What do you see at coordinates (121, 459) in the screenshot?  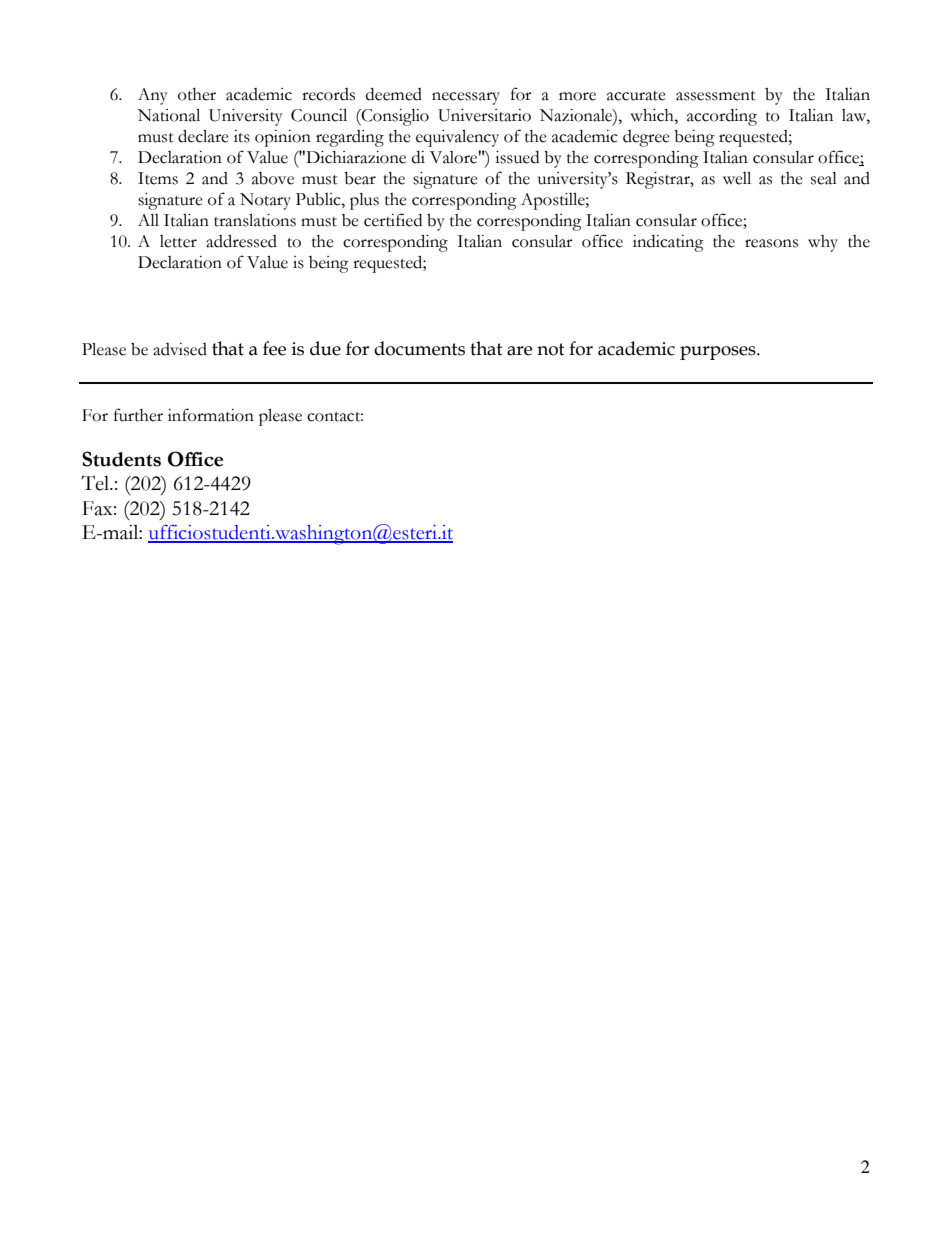 I see `Students` at bounding box center [121, 459].
